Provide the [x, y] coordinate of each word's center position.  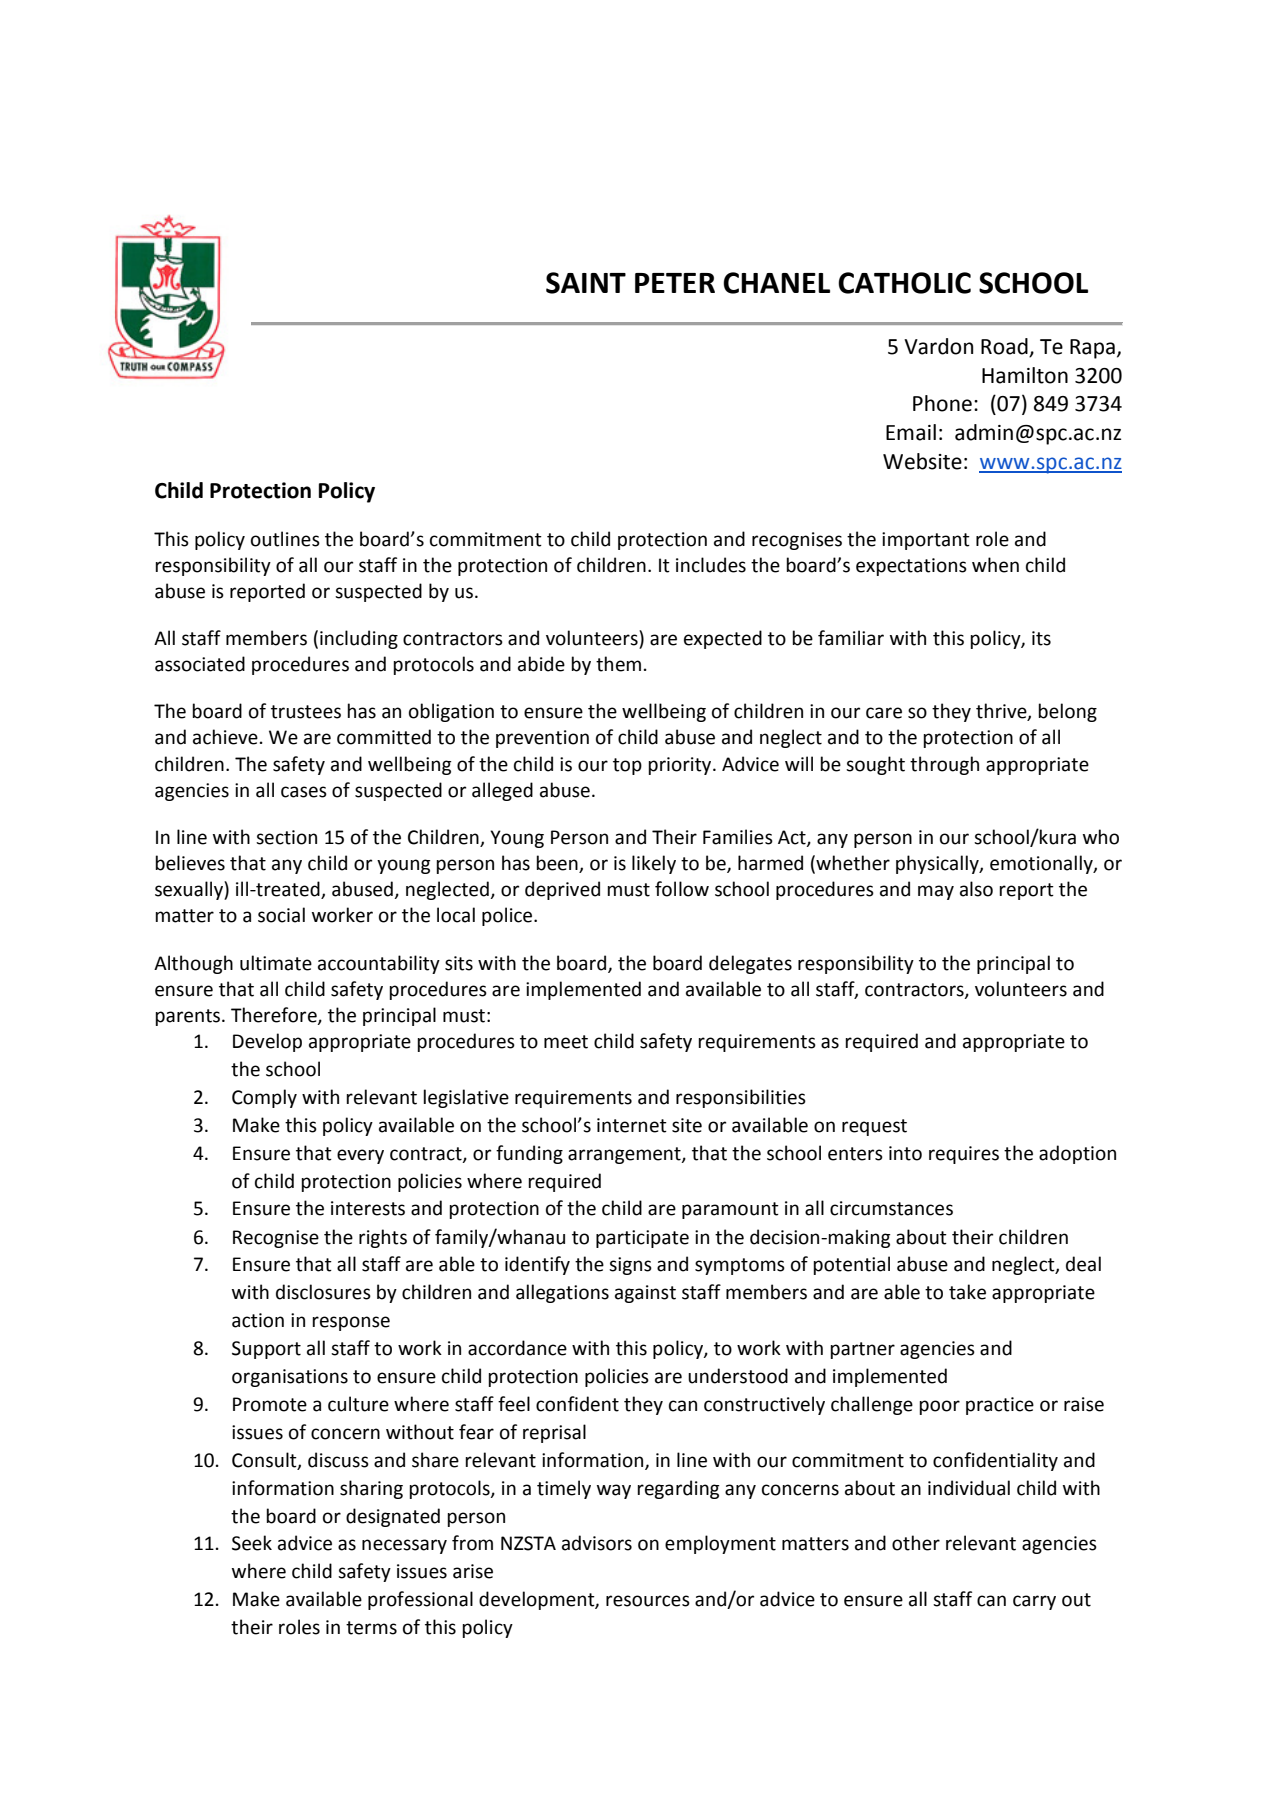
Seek [252, 1543]
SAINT [586, 283]
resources [648, 1601]
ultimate [276, 963]
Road [1004, 346]
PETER [675, 283]
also [976, 889]
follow [682, 889]
